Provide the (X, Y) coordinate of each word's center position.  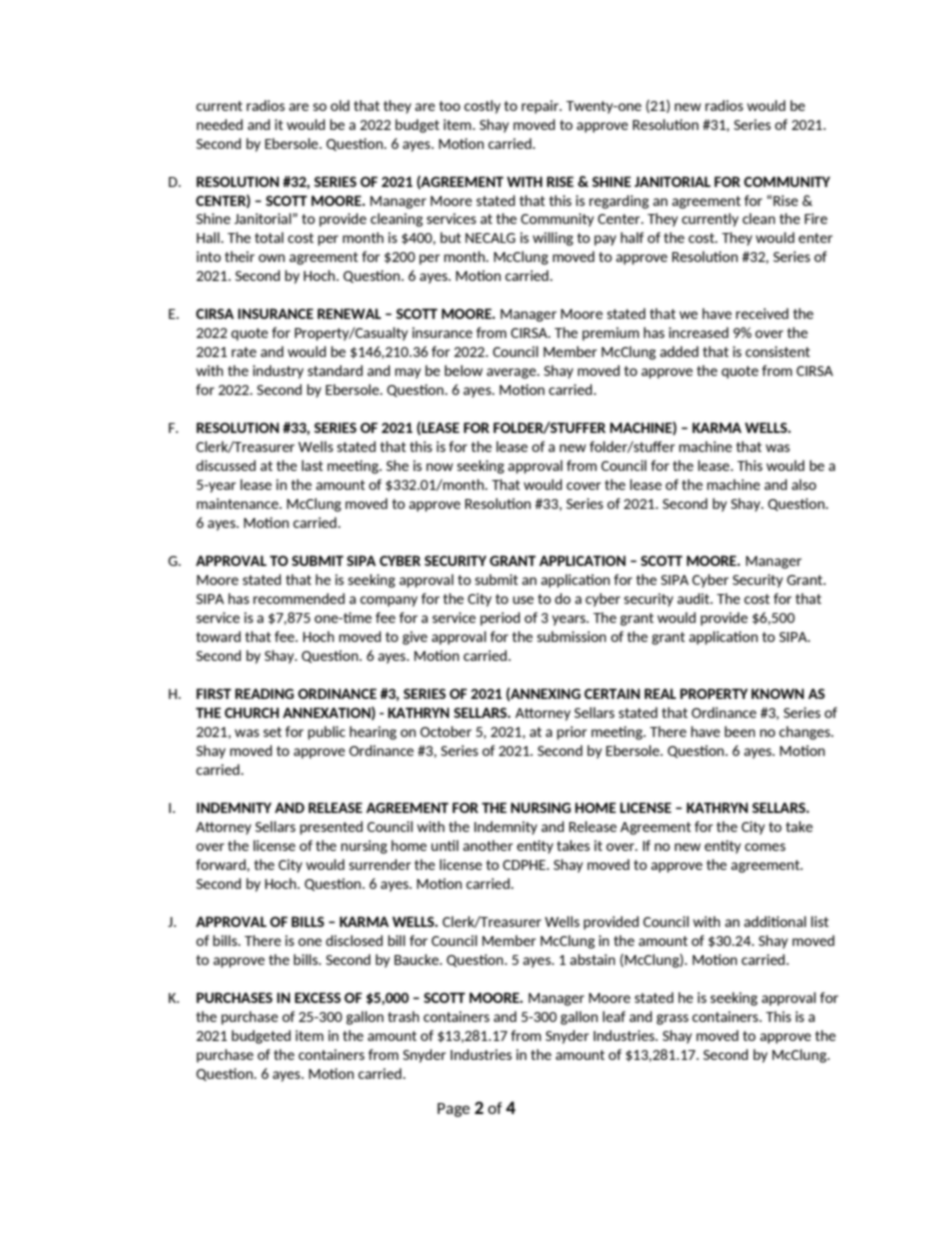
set (272, 732)
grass (672, 1019)
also (804, 484)
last (312, 465)
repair (541, 107)
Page (453, 1110)
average (512, 373)
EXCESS (318, 997)
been (740, 731)
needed (220, 124)
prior (572, 733)
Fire (816, 218)
